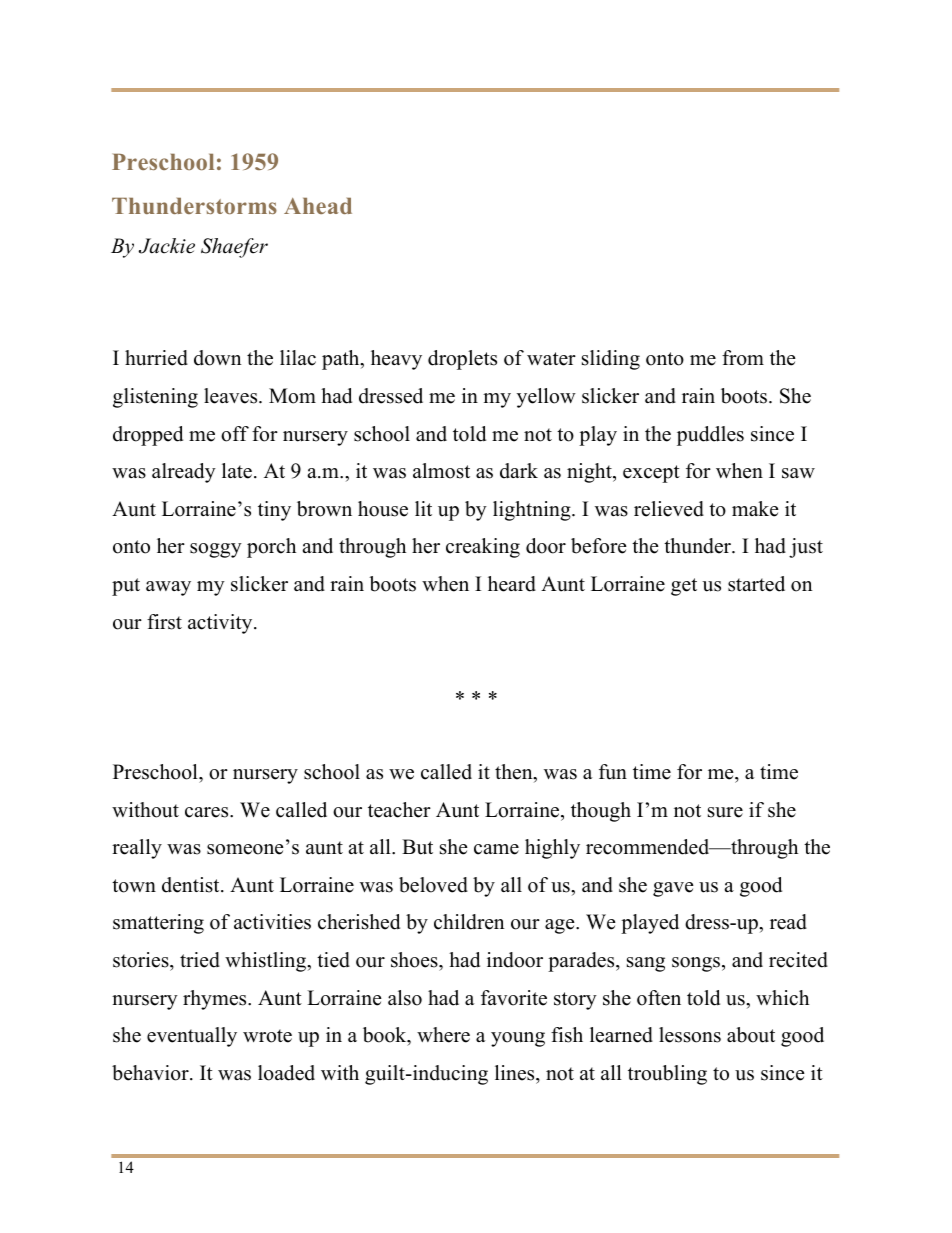 Image resolution: width=952 pixels, height=1233 pixels. I want to click on where, so click(443, 1035).
